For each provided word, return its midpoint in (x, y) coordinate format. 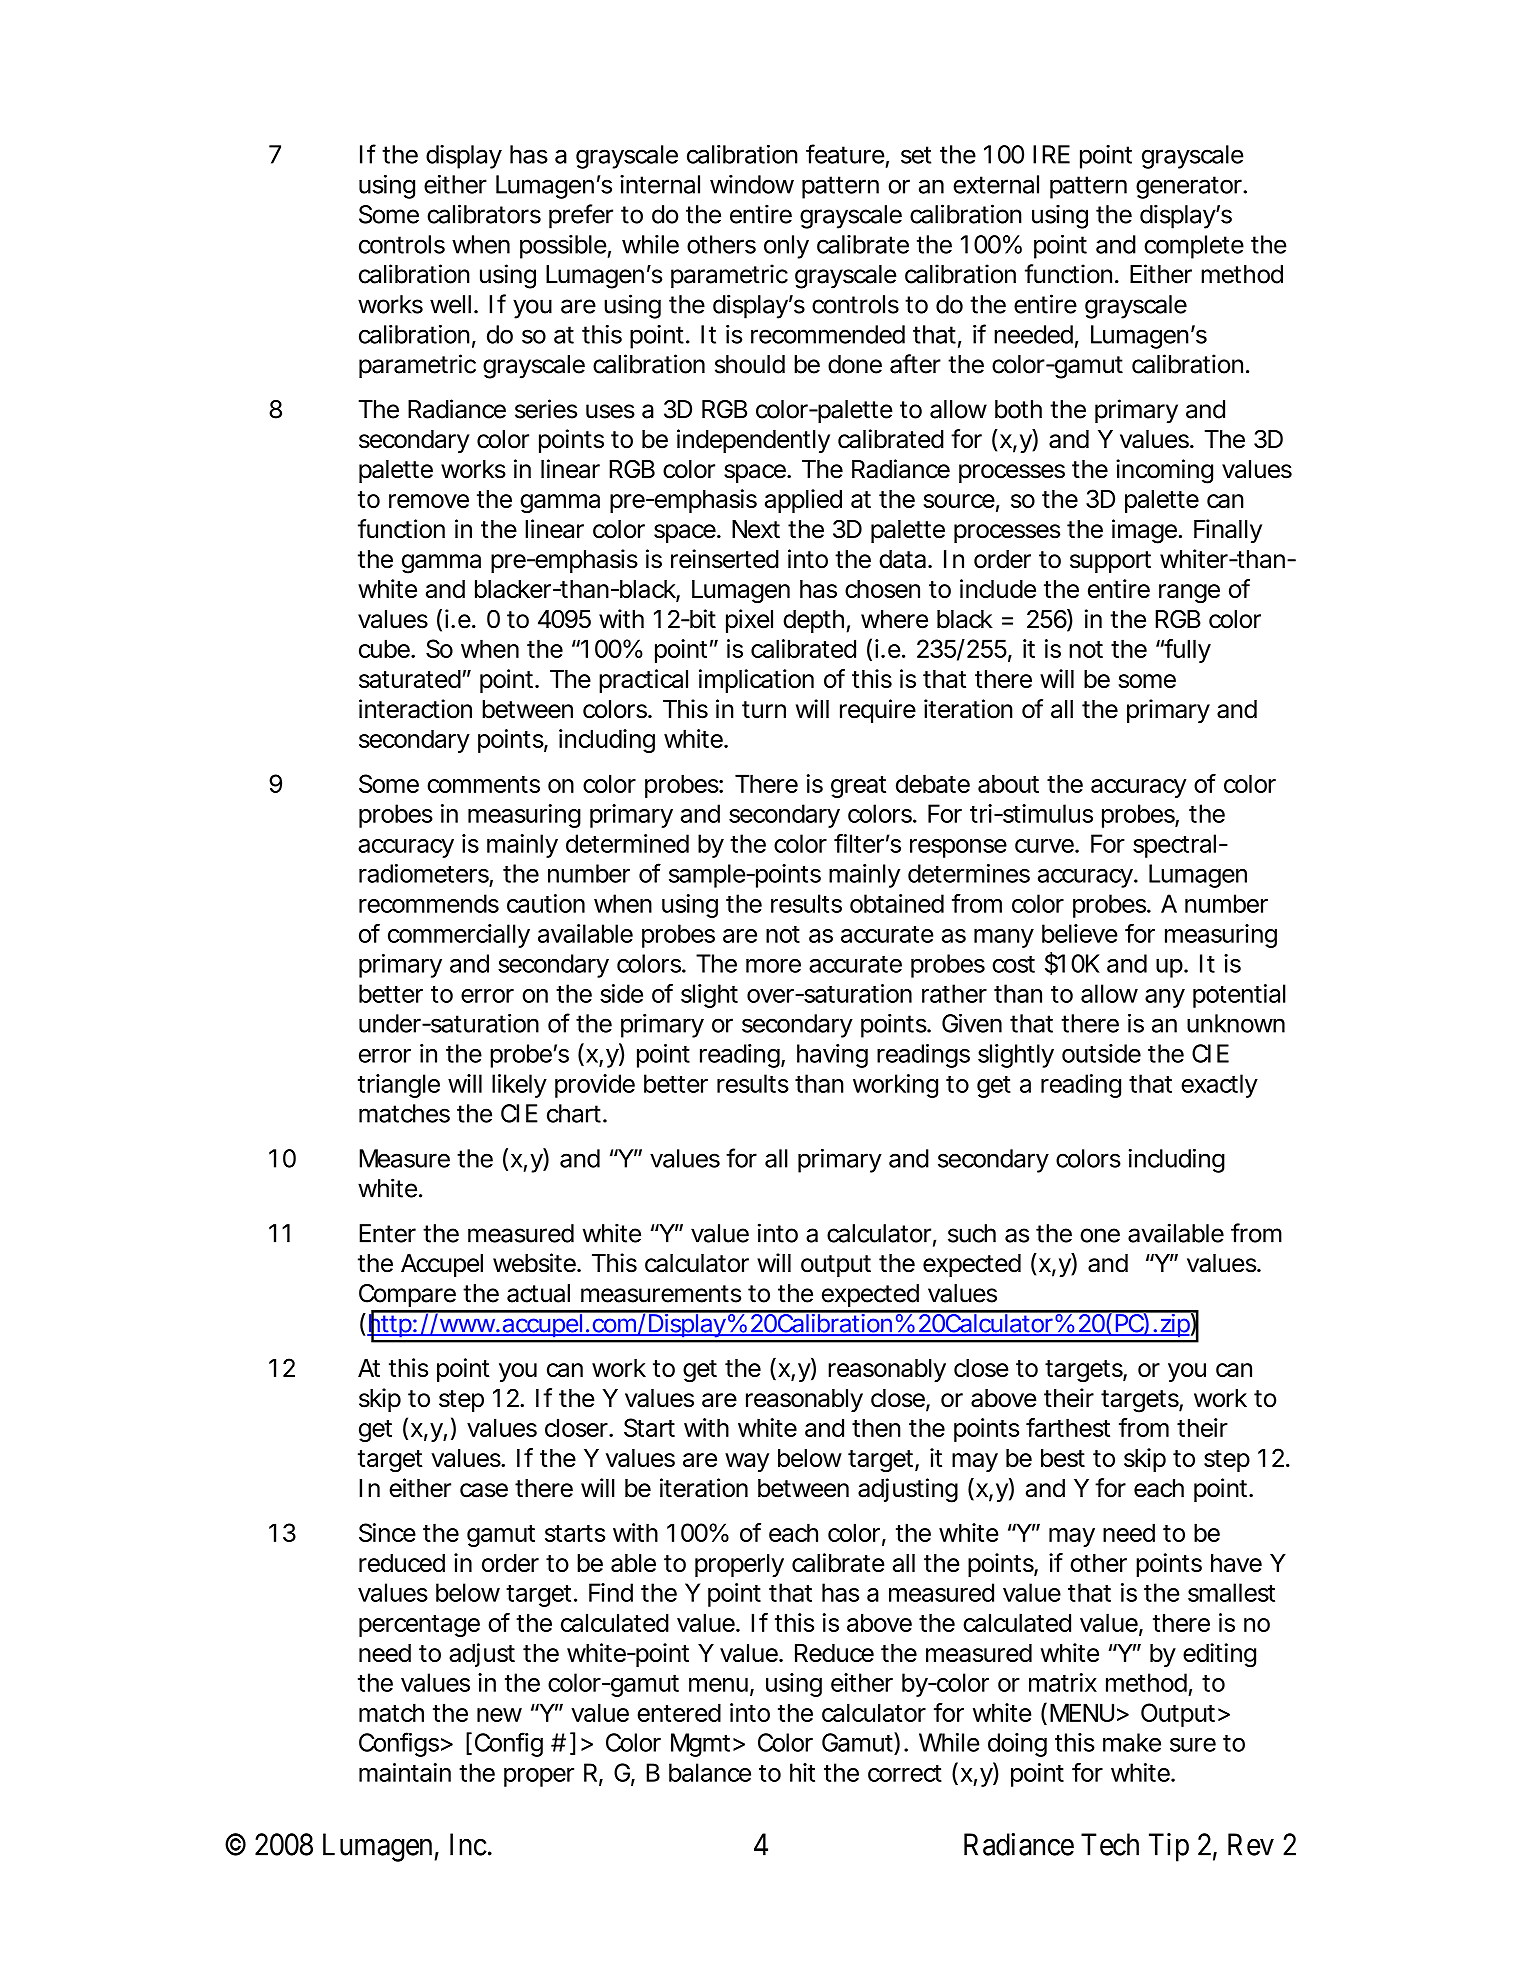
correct (905, 1773)
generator (1190, 187)
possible (563, 247)
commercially (459, 936)
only (786, 247)
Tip (1169, 1847)
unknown (1236, 1023)
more (773, 965)
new (499, 1715)
